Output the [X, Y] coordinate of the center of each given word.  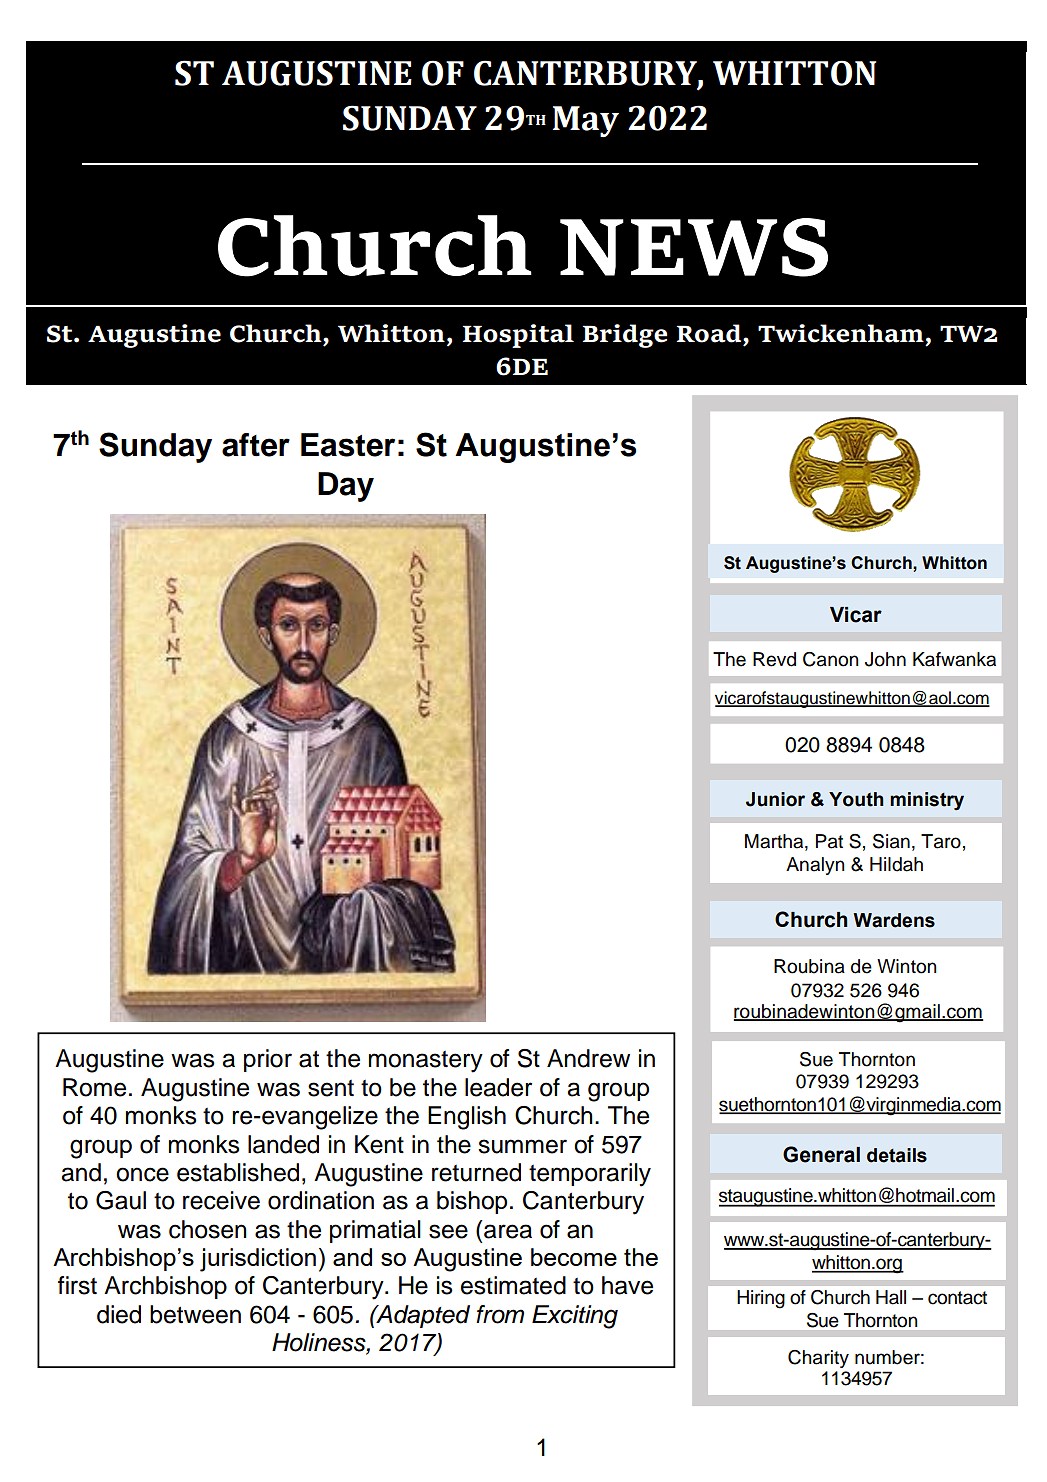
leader [498, 1087]
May [586, 121]
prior [268, 1060]
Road [710, 333]
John [885, 659]
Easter [348, 445]
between [195, 1314]
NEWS [694, 247]
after [256, 445]
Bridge [624, 336]
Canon [831, 659]
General [821, 1154]
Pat [829, 841]
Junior [775, 799]
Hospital [518, 336]
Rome [94, 1087]
